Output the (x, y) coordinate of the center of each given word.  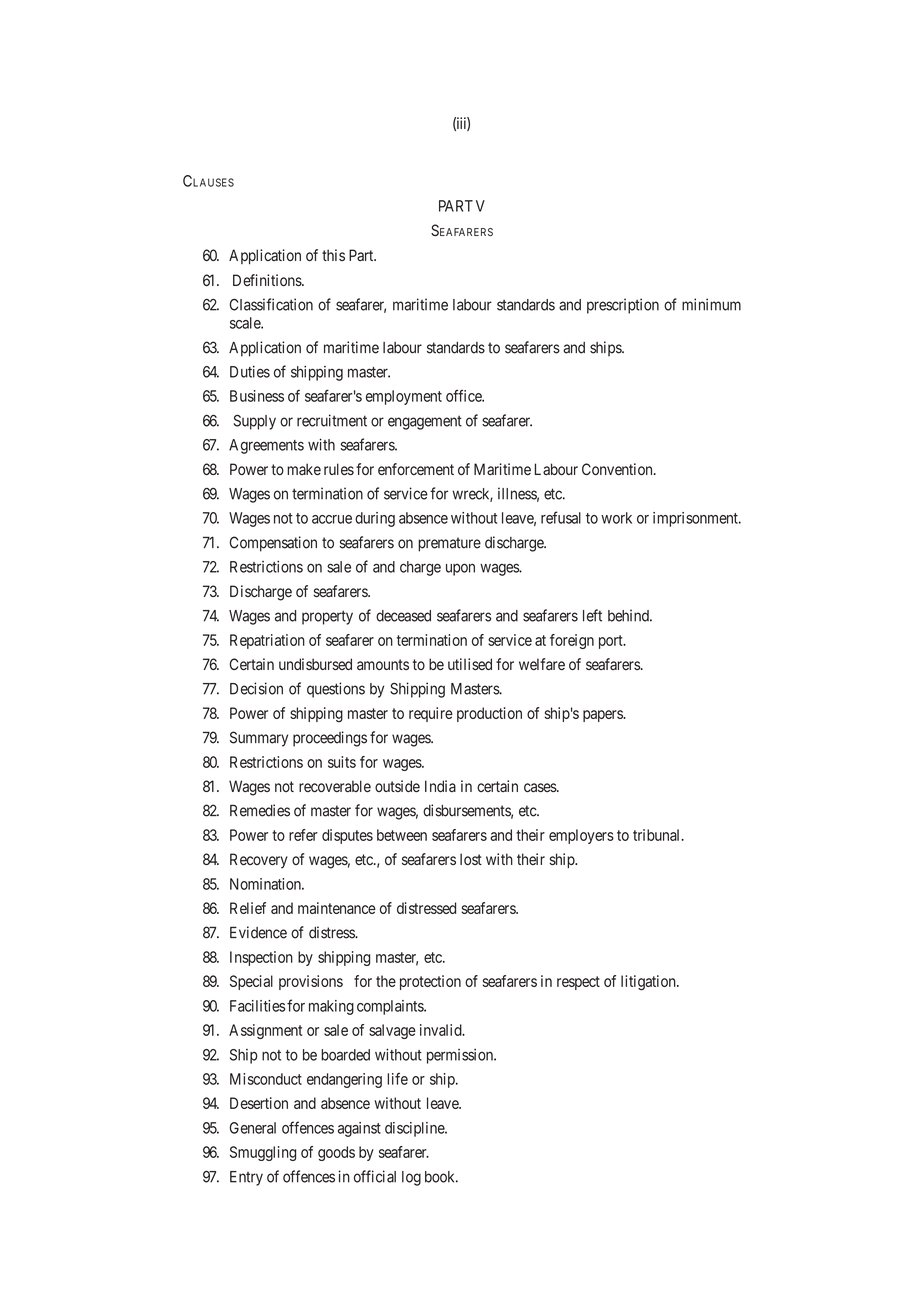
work (616, 518)
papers (603, 716)
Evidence (258, 932)
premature (449, 544)
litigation (649, 983)
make (304, 469)
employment (404, 397)
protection (430, 982)
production (489, 714)
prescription (623, 306)
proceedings (330, 739)
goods (336, 1153)
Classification (271, 304)
